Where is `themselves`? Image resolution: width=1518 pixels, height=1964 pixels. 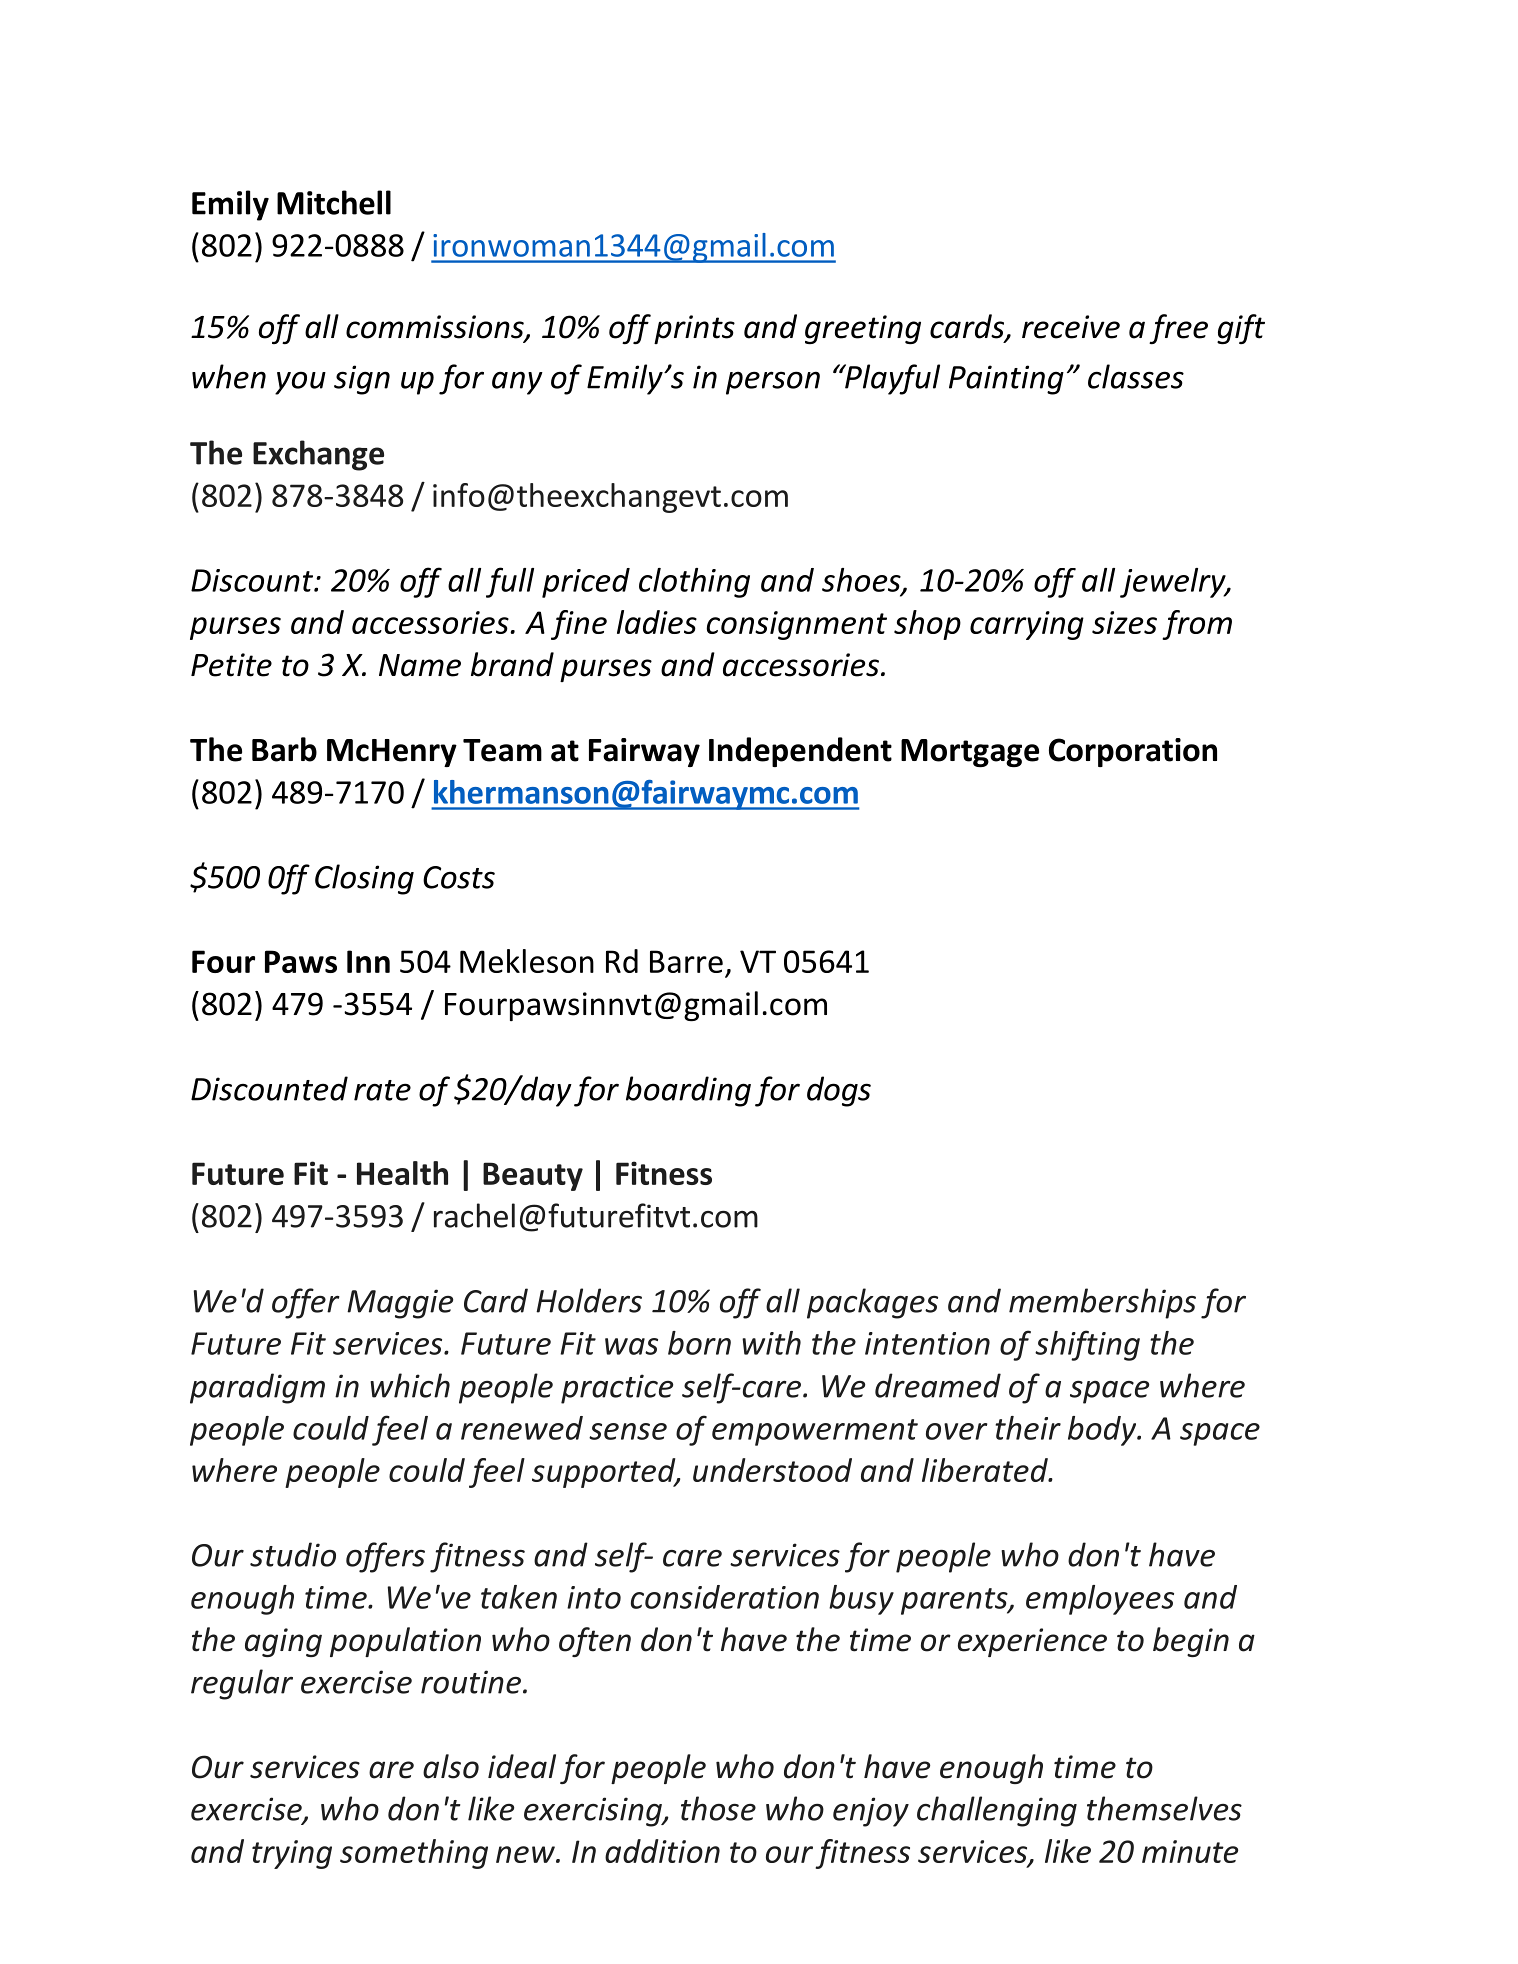 themselves is located at coordinates (1164, 1808).
